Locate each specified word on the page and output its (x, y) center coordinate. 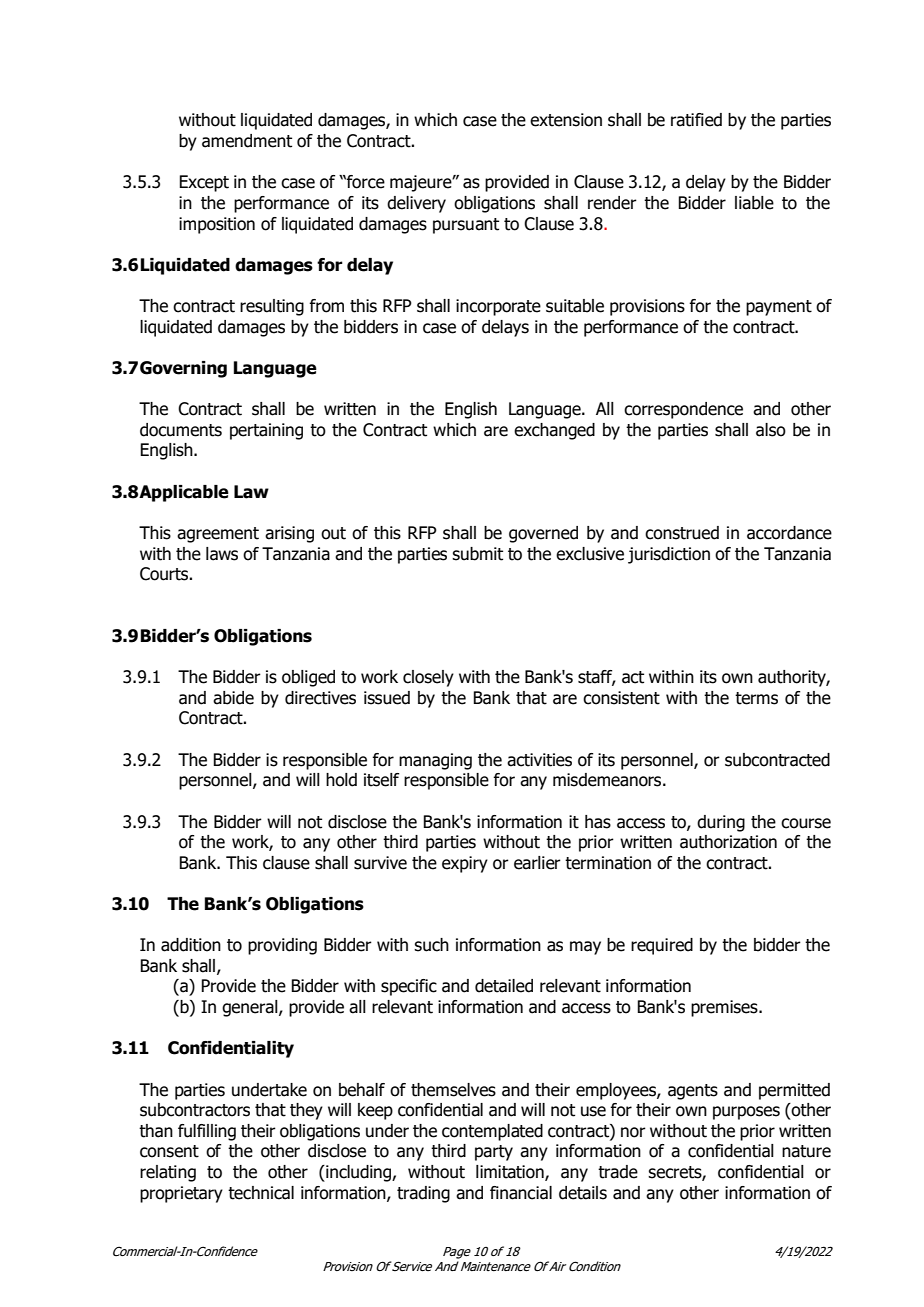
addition (191, 945)
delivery (416, 204)
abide (233, 698)
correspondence (683, 410)
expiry (465, 864)
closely (428, 678)
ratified (696, 120)
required (662, 946)
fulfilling (207, 1132)
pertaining (266, 431)
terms (756, 698)
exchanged (554, 431)
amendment (247, 141)
